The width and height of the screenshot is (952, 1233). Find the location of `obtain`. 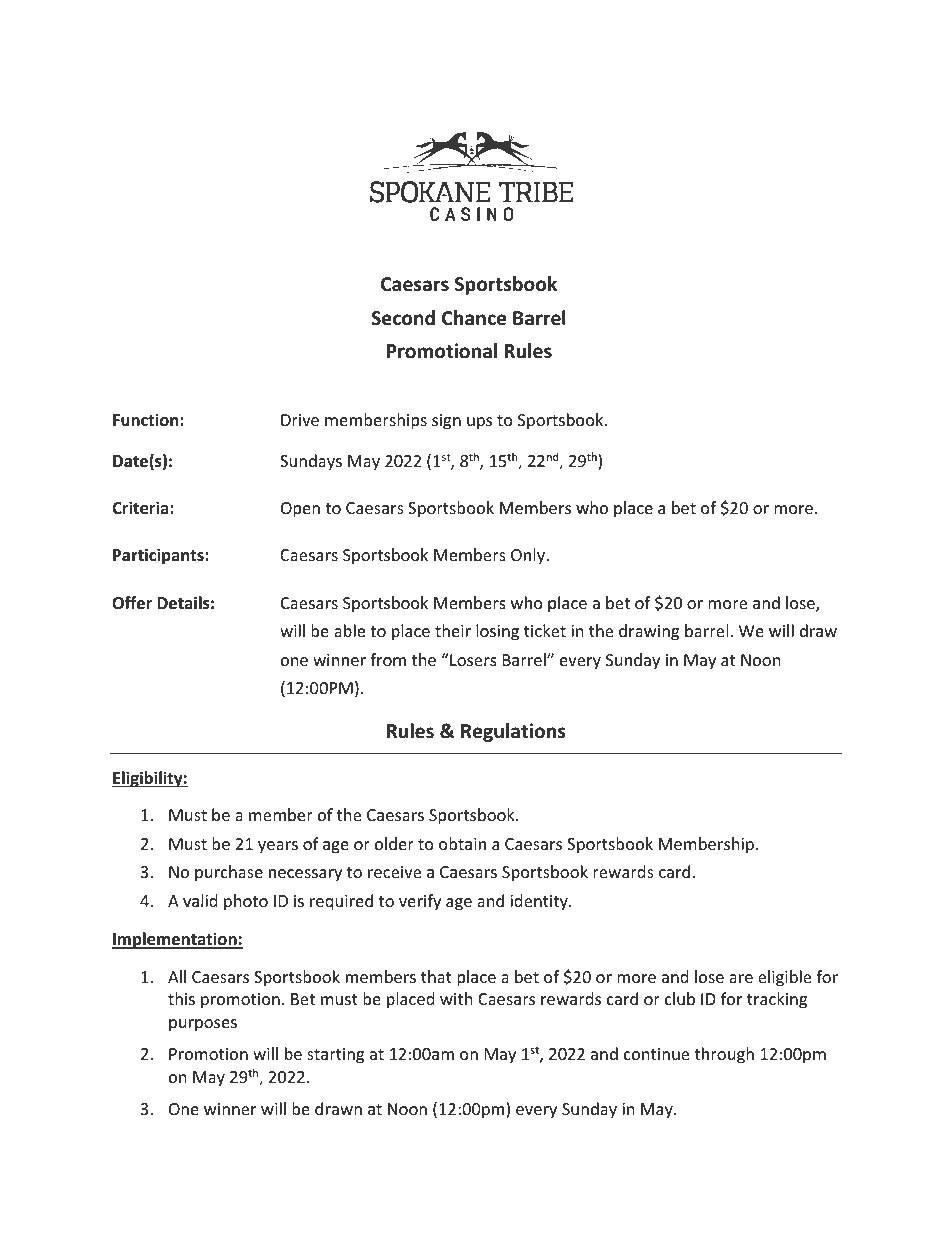

obtain is located at coordinates (462, 843).
